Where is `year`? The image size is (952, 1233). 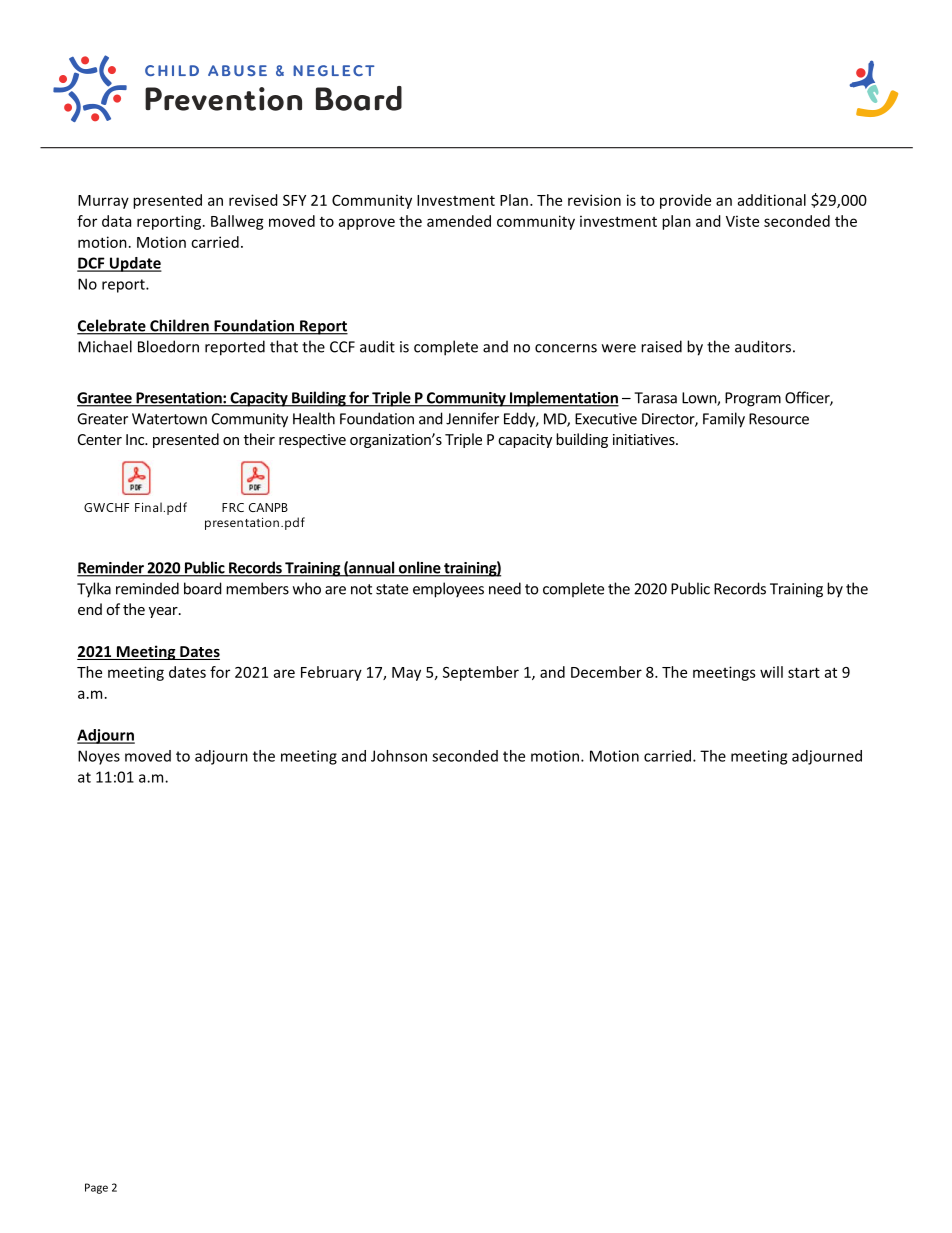
year is located at coordinates (164, 612).
